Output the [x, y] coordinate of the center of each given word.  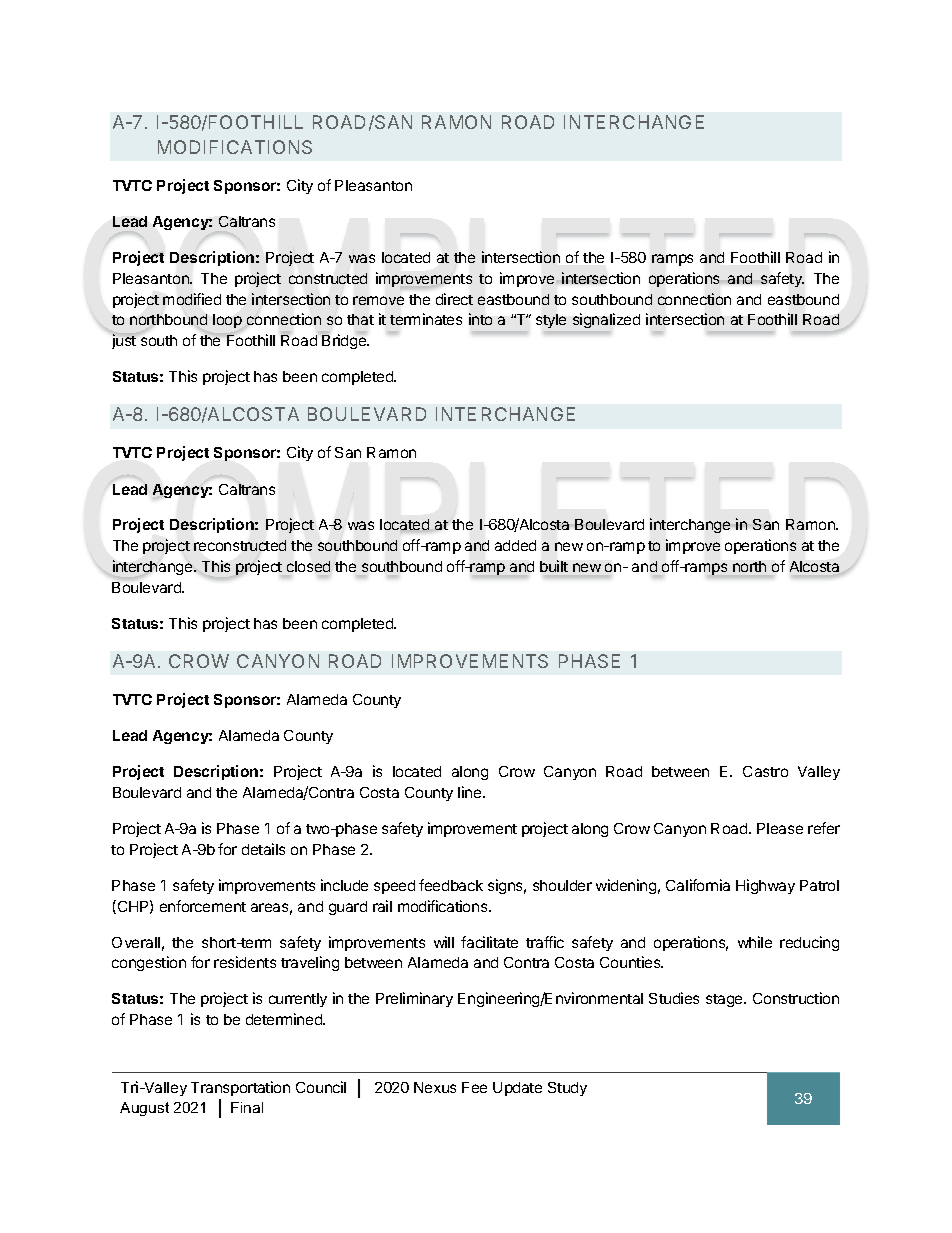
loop [227, 321]
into [480, 319]
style [551, 321]
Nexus [435, 1087]
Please [780, 828]
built [554, 566]
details [263, 849]
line [471, 792]
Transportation [240, 1088]
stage [725, 1000]
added [515, 545]
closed [308, 566]
